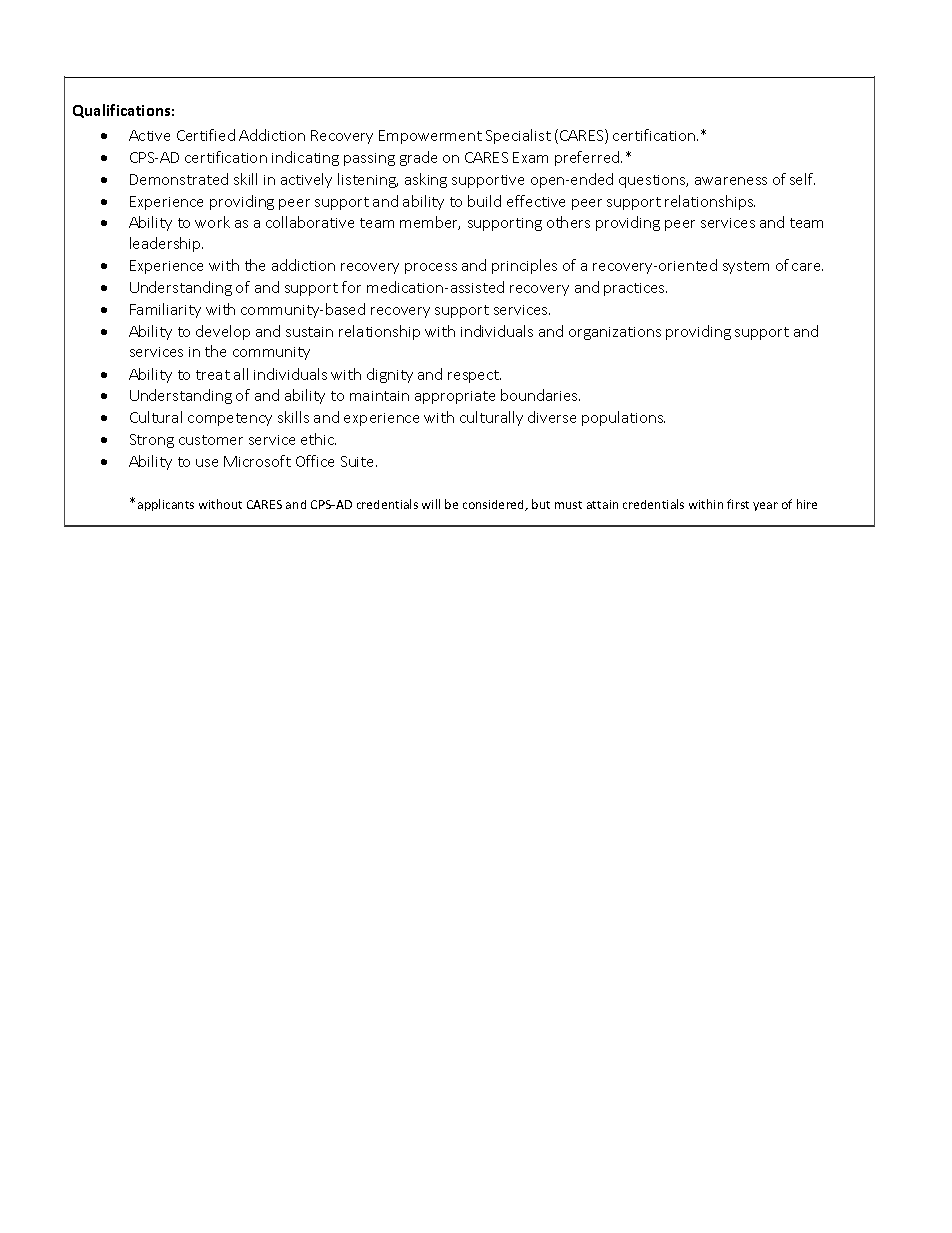 The height and width of the image is (1233, 952). Describe the element at coordinates (206, 135) in the image. I see `Certified` at that location.
